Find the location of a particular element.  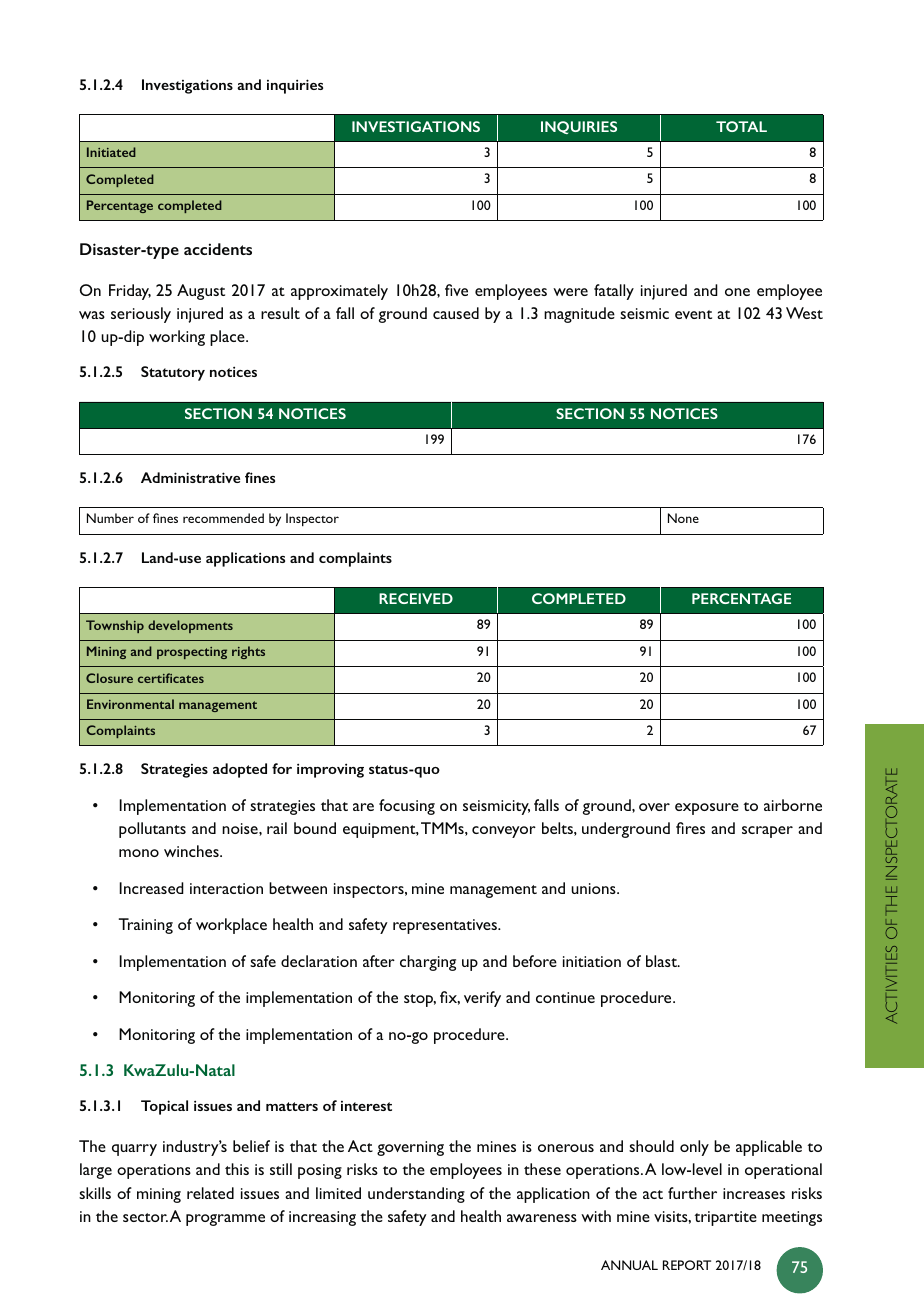

TOTAL is located at coordinates (741, 126).
